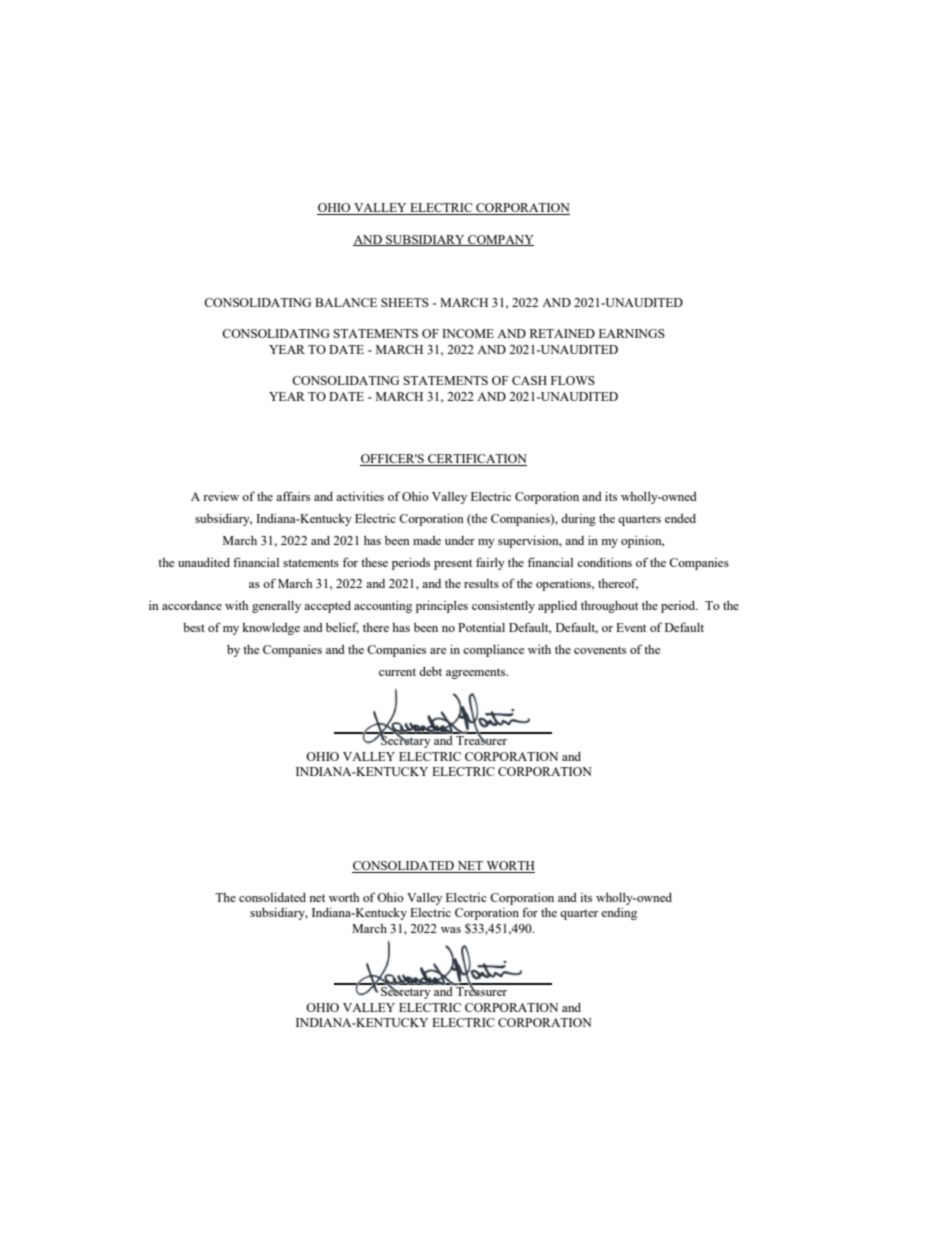 This screenshot has height=1233, width=952. I want to click on SHEETS, so click(405, 302).
